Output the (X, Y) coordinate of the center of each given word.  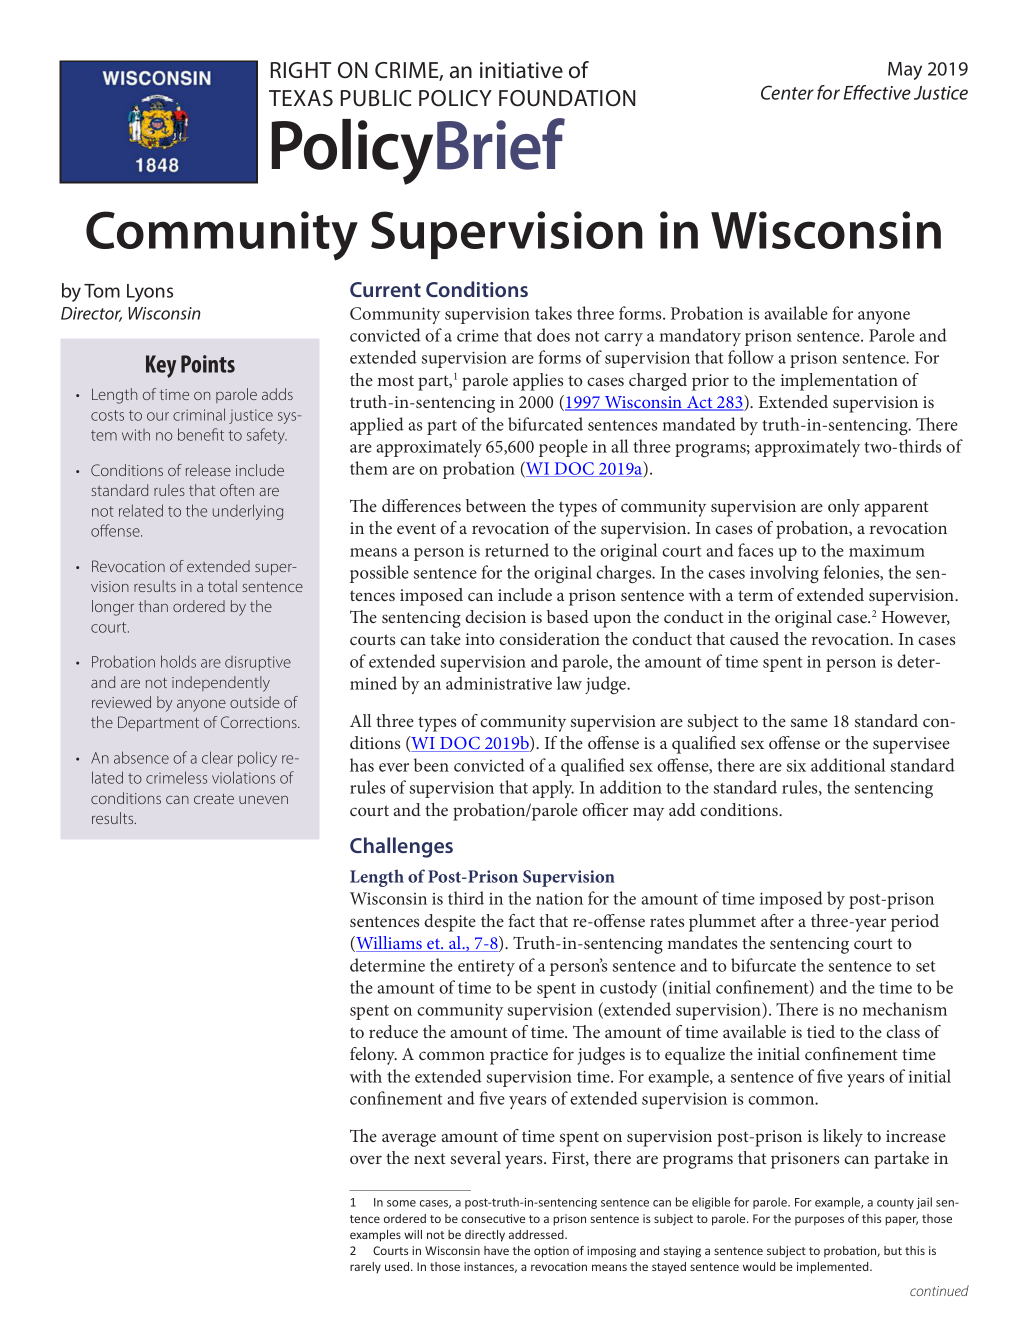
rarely (365, 1268)
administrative (499, 683)
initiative (521, 70)
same (809, 722)
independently (221, 684)
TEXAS (301, 98)
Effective (877, 92)
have (496, 1250)
